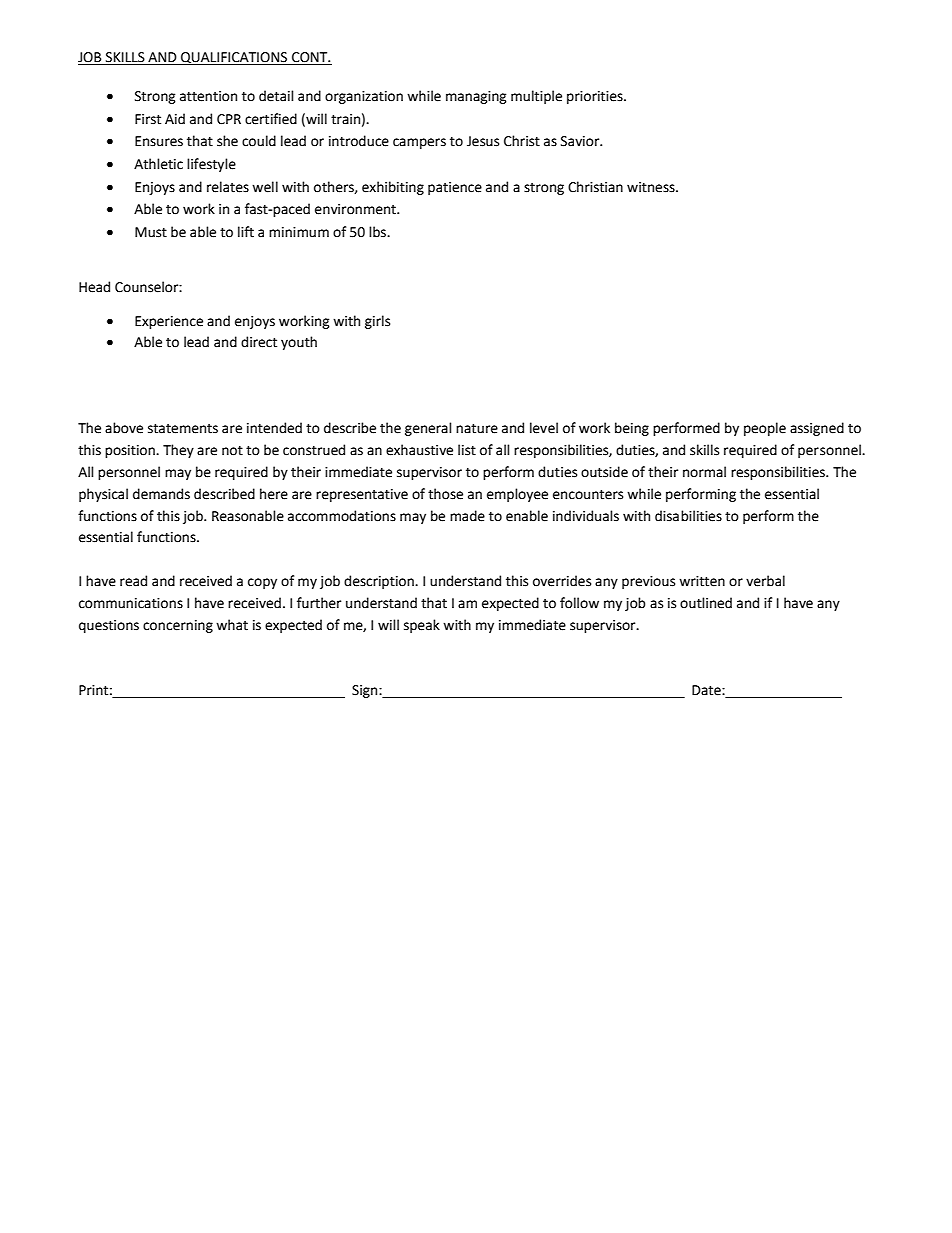  Describe the element at coordinates (377, 322) in the document. I see `girls` at that location.
